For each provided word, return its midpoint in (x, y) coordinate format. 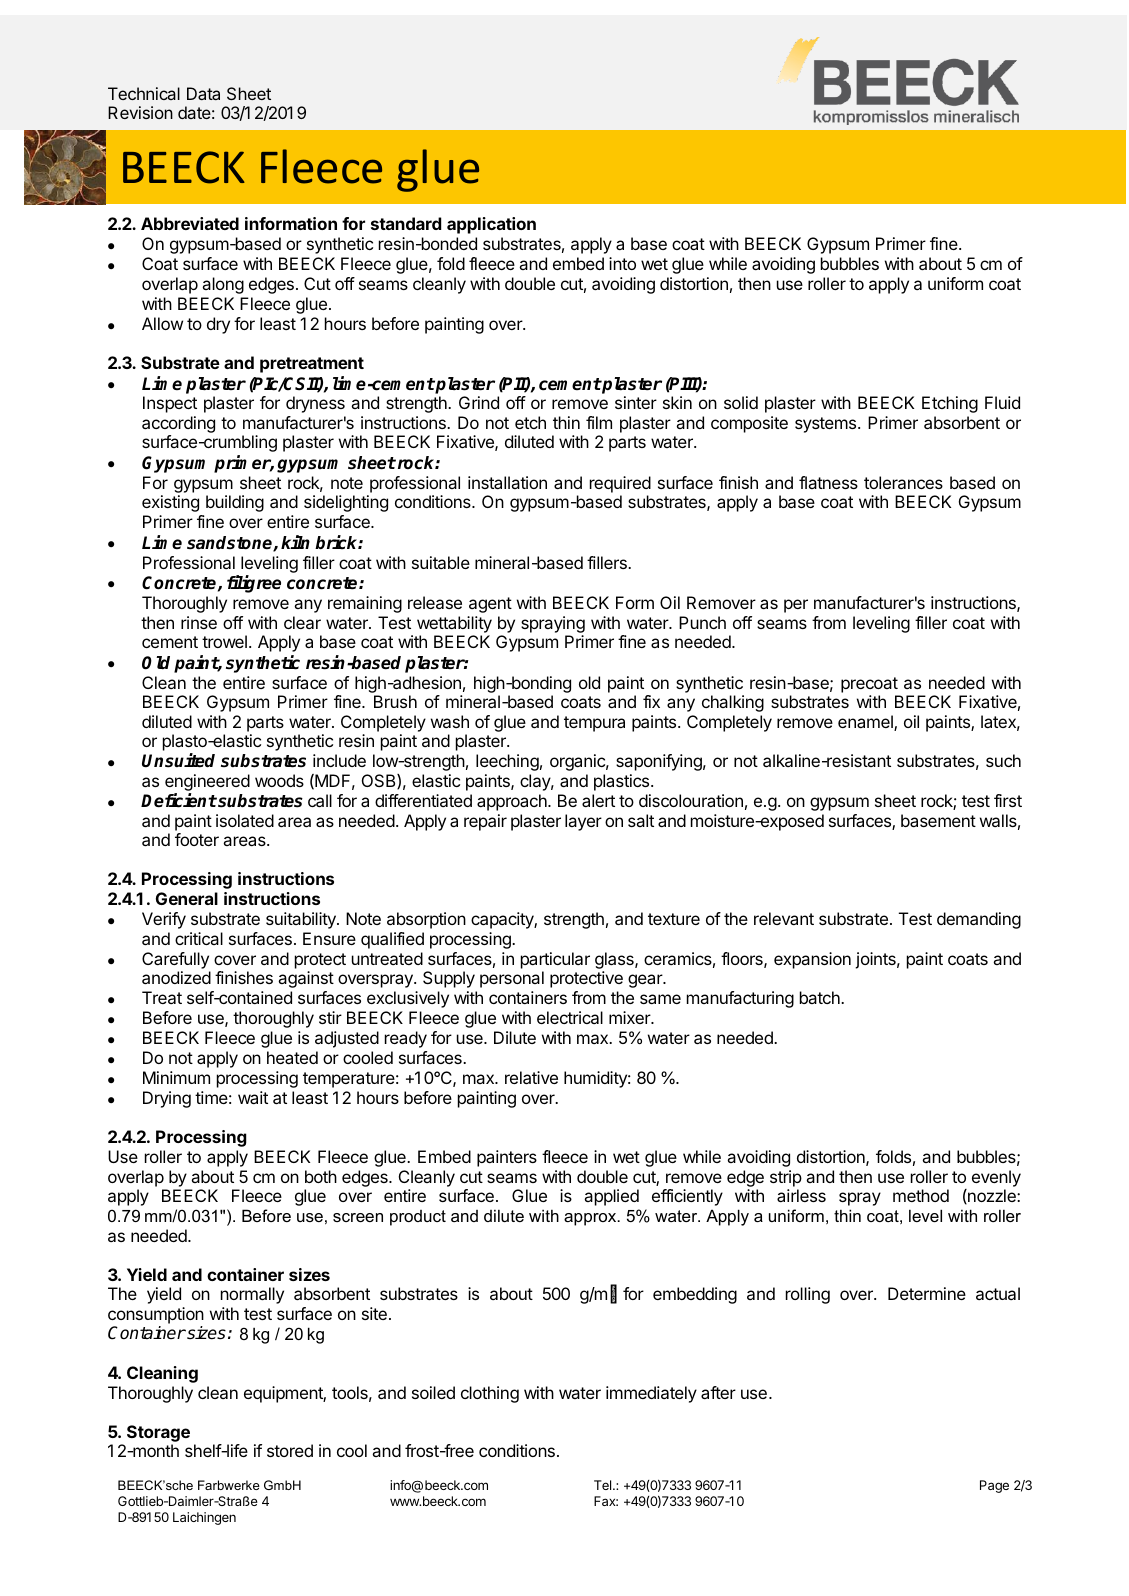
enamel (866, 723)
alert (598, 800)
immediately (651, 1394)
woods (279, 780)
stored (290, 1450)
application (491, 225)
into (622, 263)
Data (203, 93)
